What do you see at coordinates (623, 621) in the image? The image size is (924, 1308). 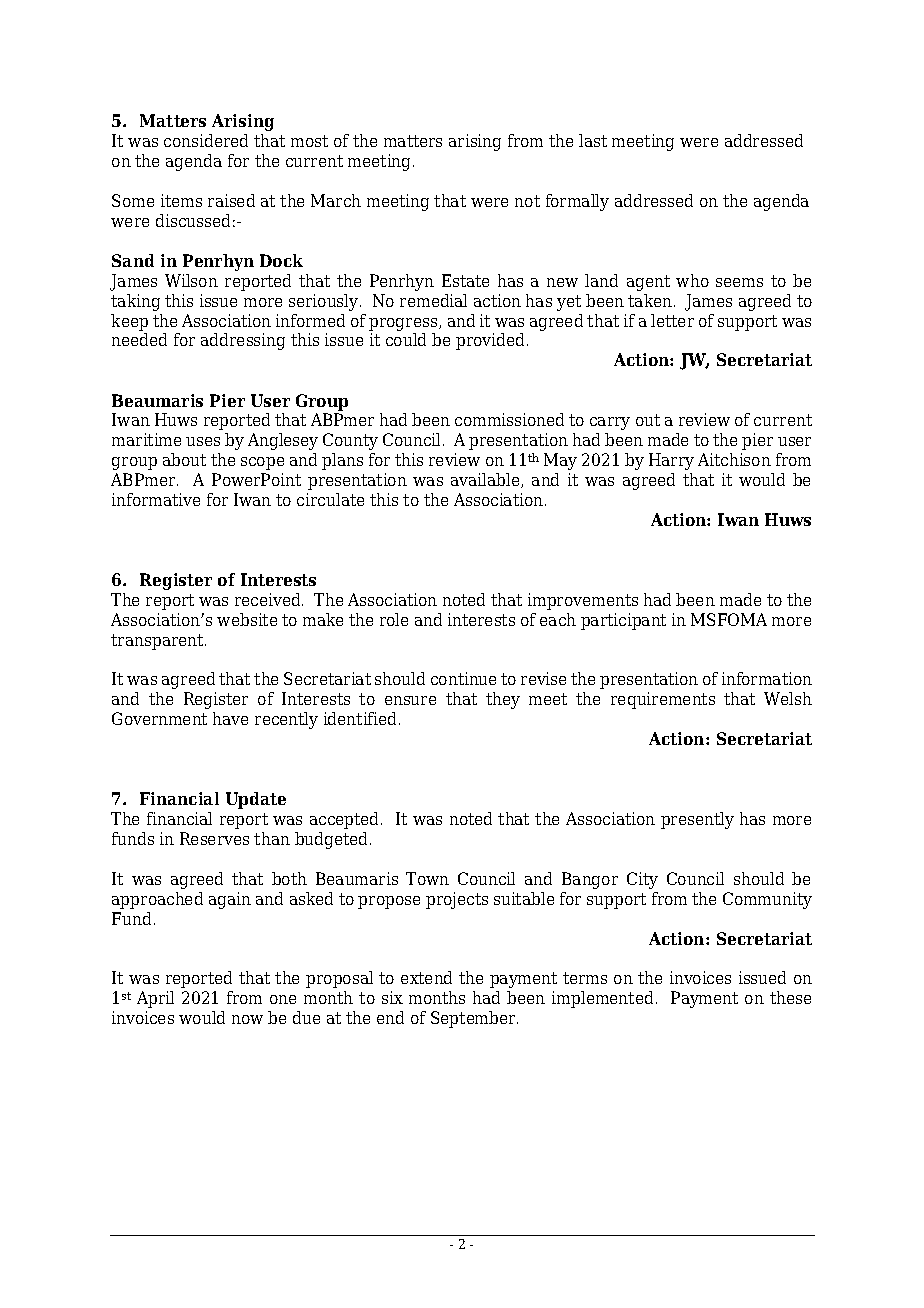 I see `participant` at bounding box center [623, 621].
